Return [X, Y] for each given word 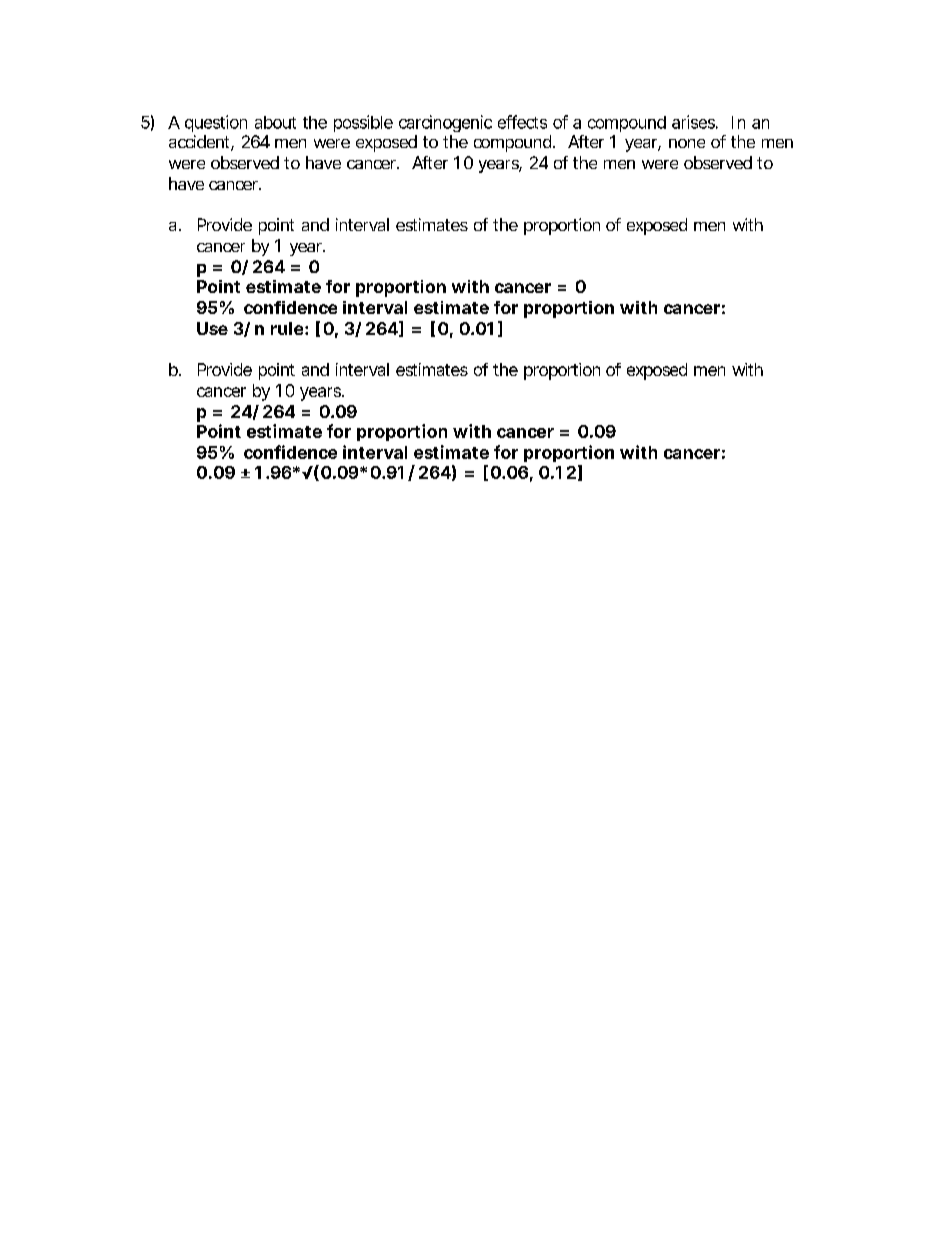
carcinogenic [445, 123]
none [687, 143]
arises [695, 122]
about [275, 122]
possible [363, 123]
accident [201, 143]
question [216, 123]
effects [522, 122]
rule [287, 328]
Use [212, 328]
